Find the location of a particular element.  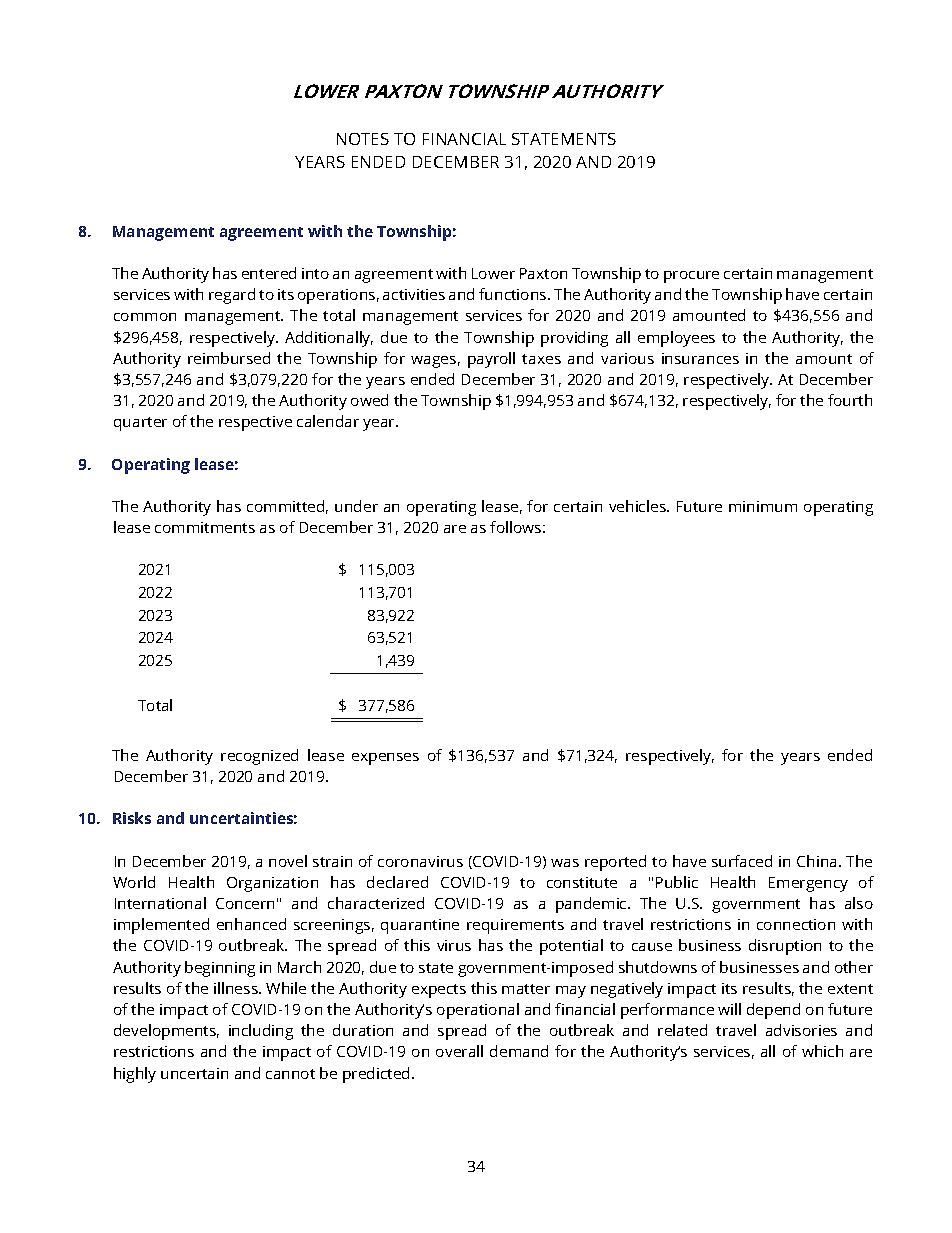

demand is located at coordinates (519, 1051).
